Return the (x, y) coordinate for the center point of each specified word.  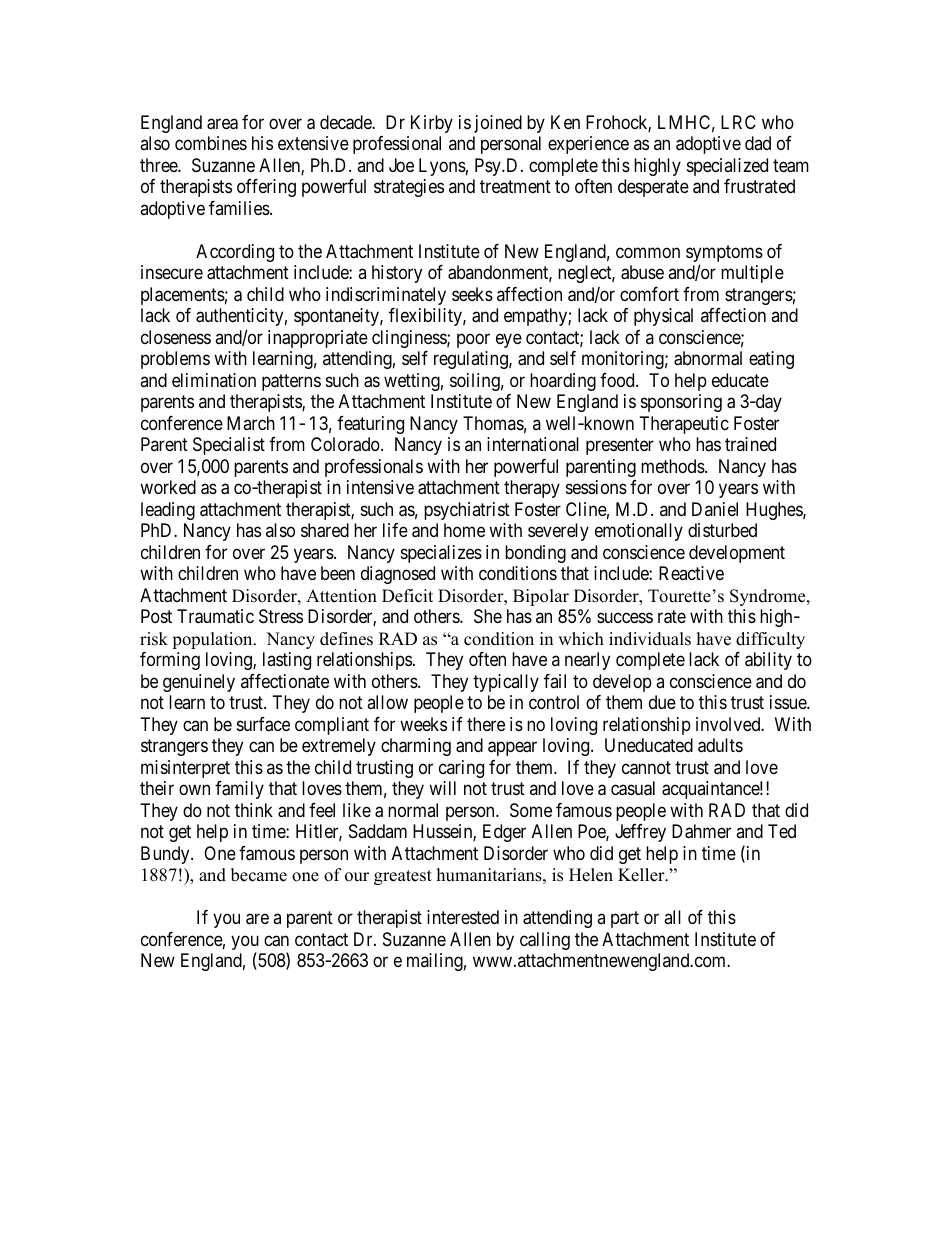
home (464, 530)
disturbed (722, 530)
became (259, 875)
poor (473, 340)
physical (663, 317)
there (486, 724)
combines (211, 143)
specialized (727, 167)
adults (720, 745)
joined (498, 124)
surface (263, 724)
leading (168, 511)
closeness (176, 337)
